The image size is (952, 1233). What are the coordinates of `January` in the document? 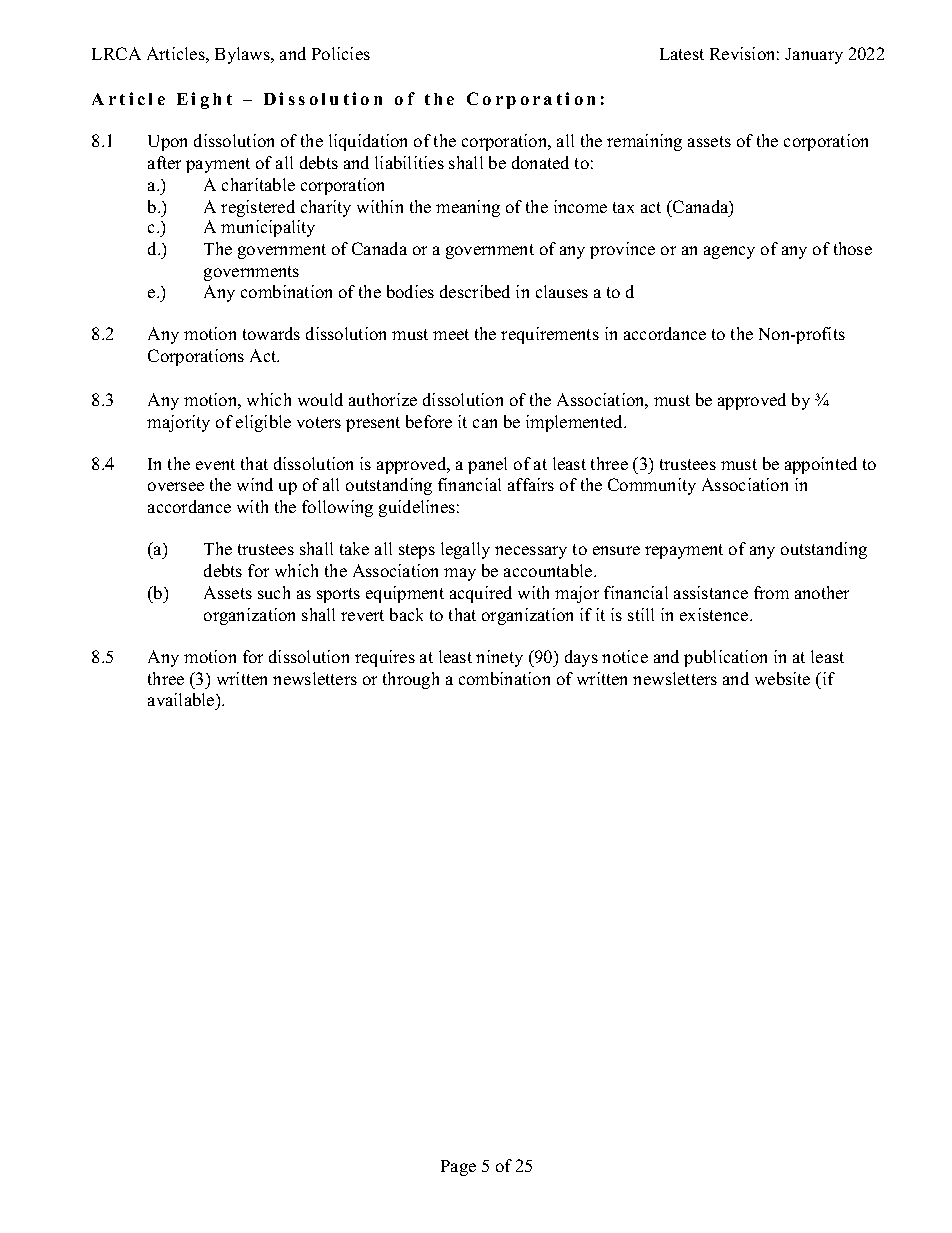 It's located at (814, 56).
